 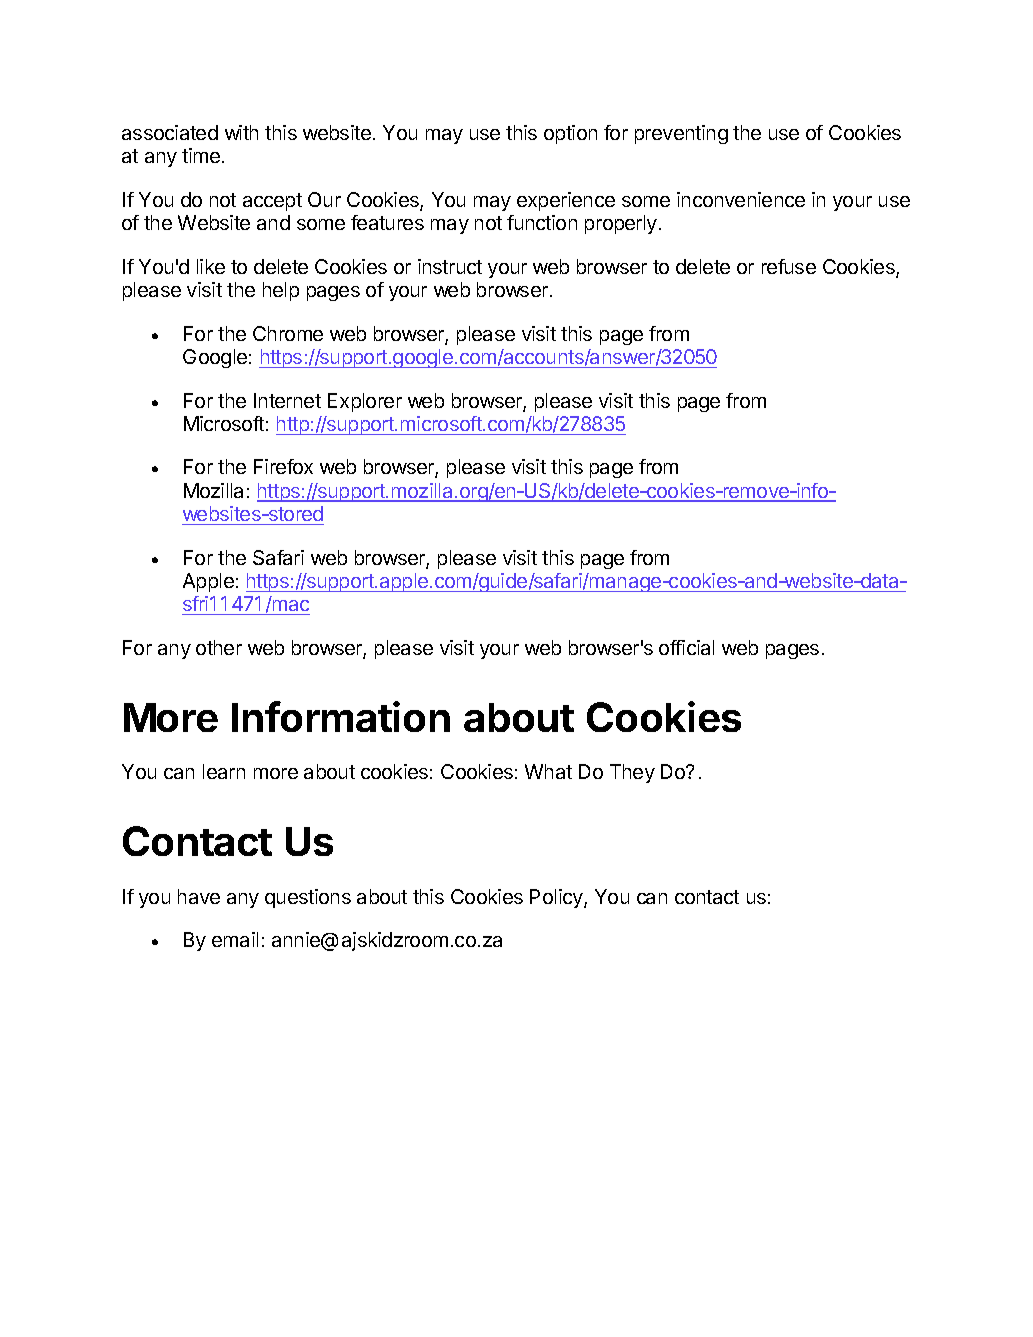 What do you see at coordinates (365, 402) in the document?
I see `Explorer` at bounding box center [365, 402].
